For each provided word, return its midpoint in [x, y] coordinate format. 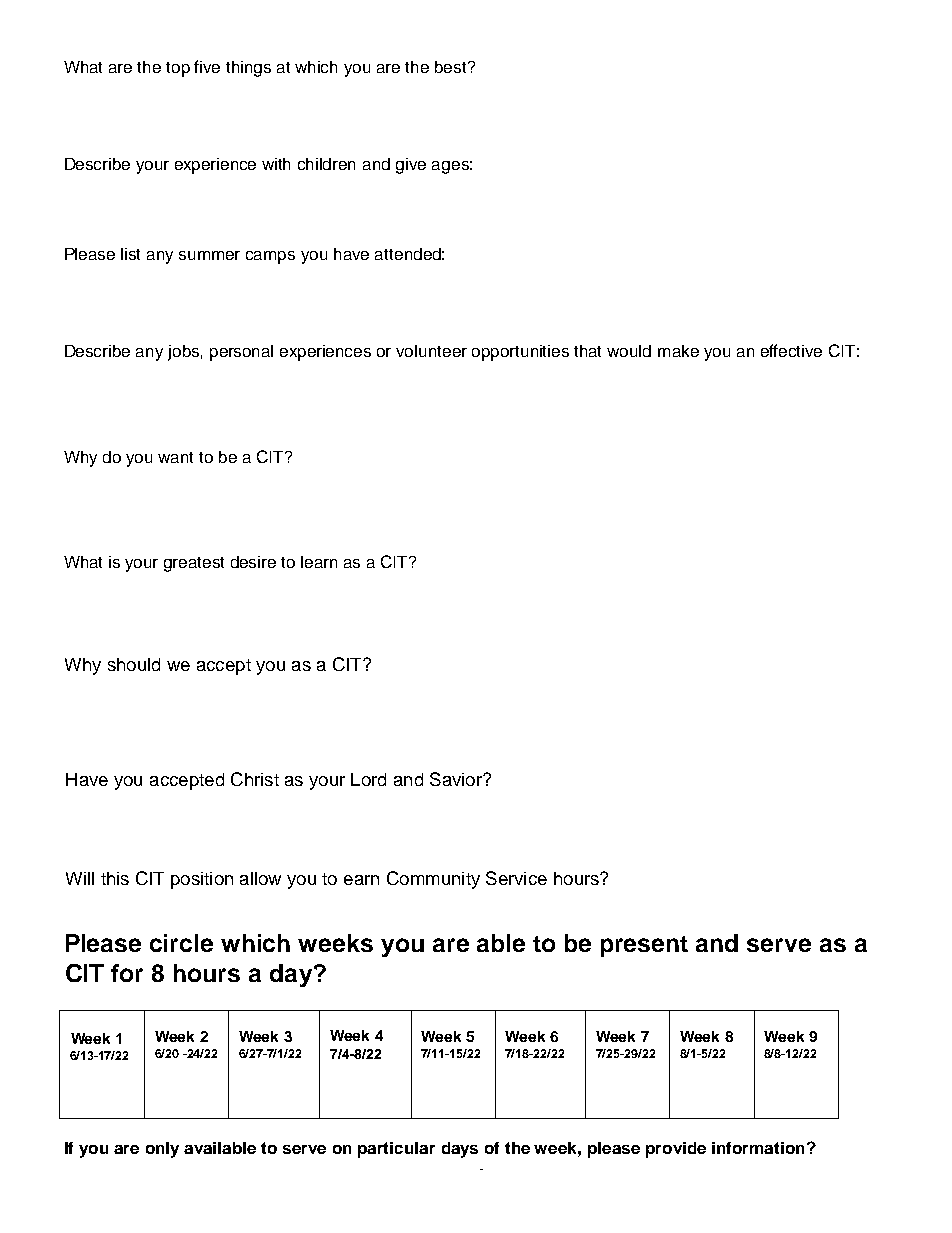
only [162, 1150]
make [678, 351]
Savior [457, 779]
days [460, 1150]
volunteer [431, 351]
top [178, 69]
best [452, 67]
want [175, 457]
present [644, 946]
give [411, 166]
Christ [255, 779]
